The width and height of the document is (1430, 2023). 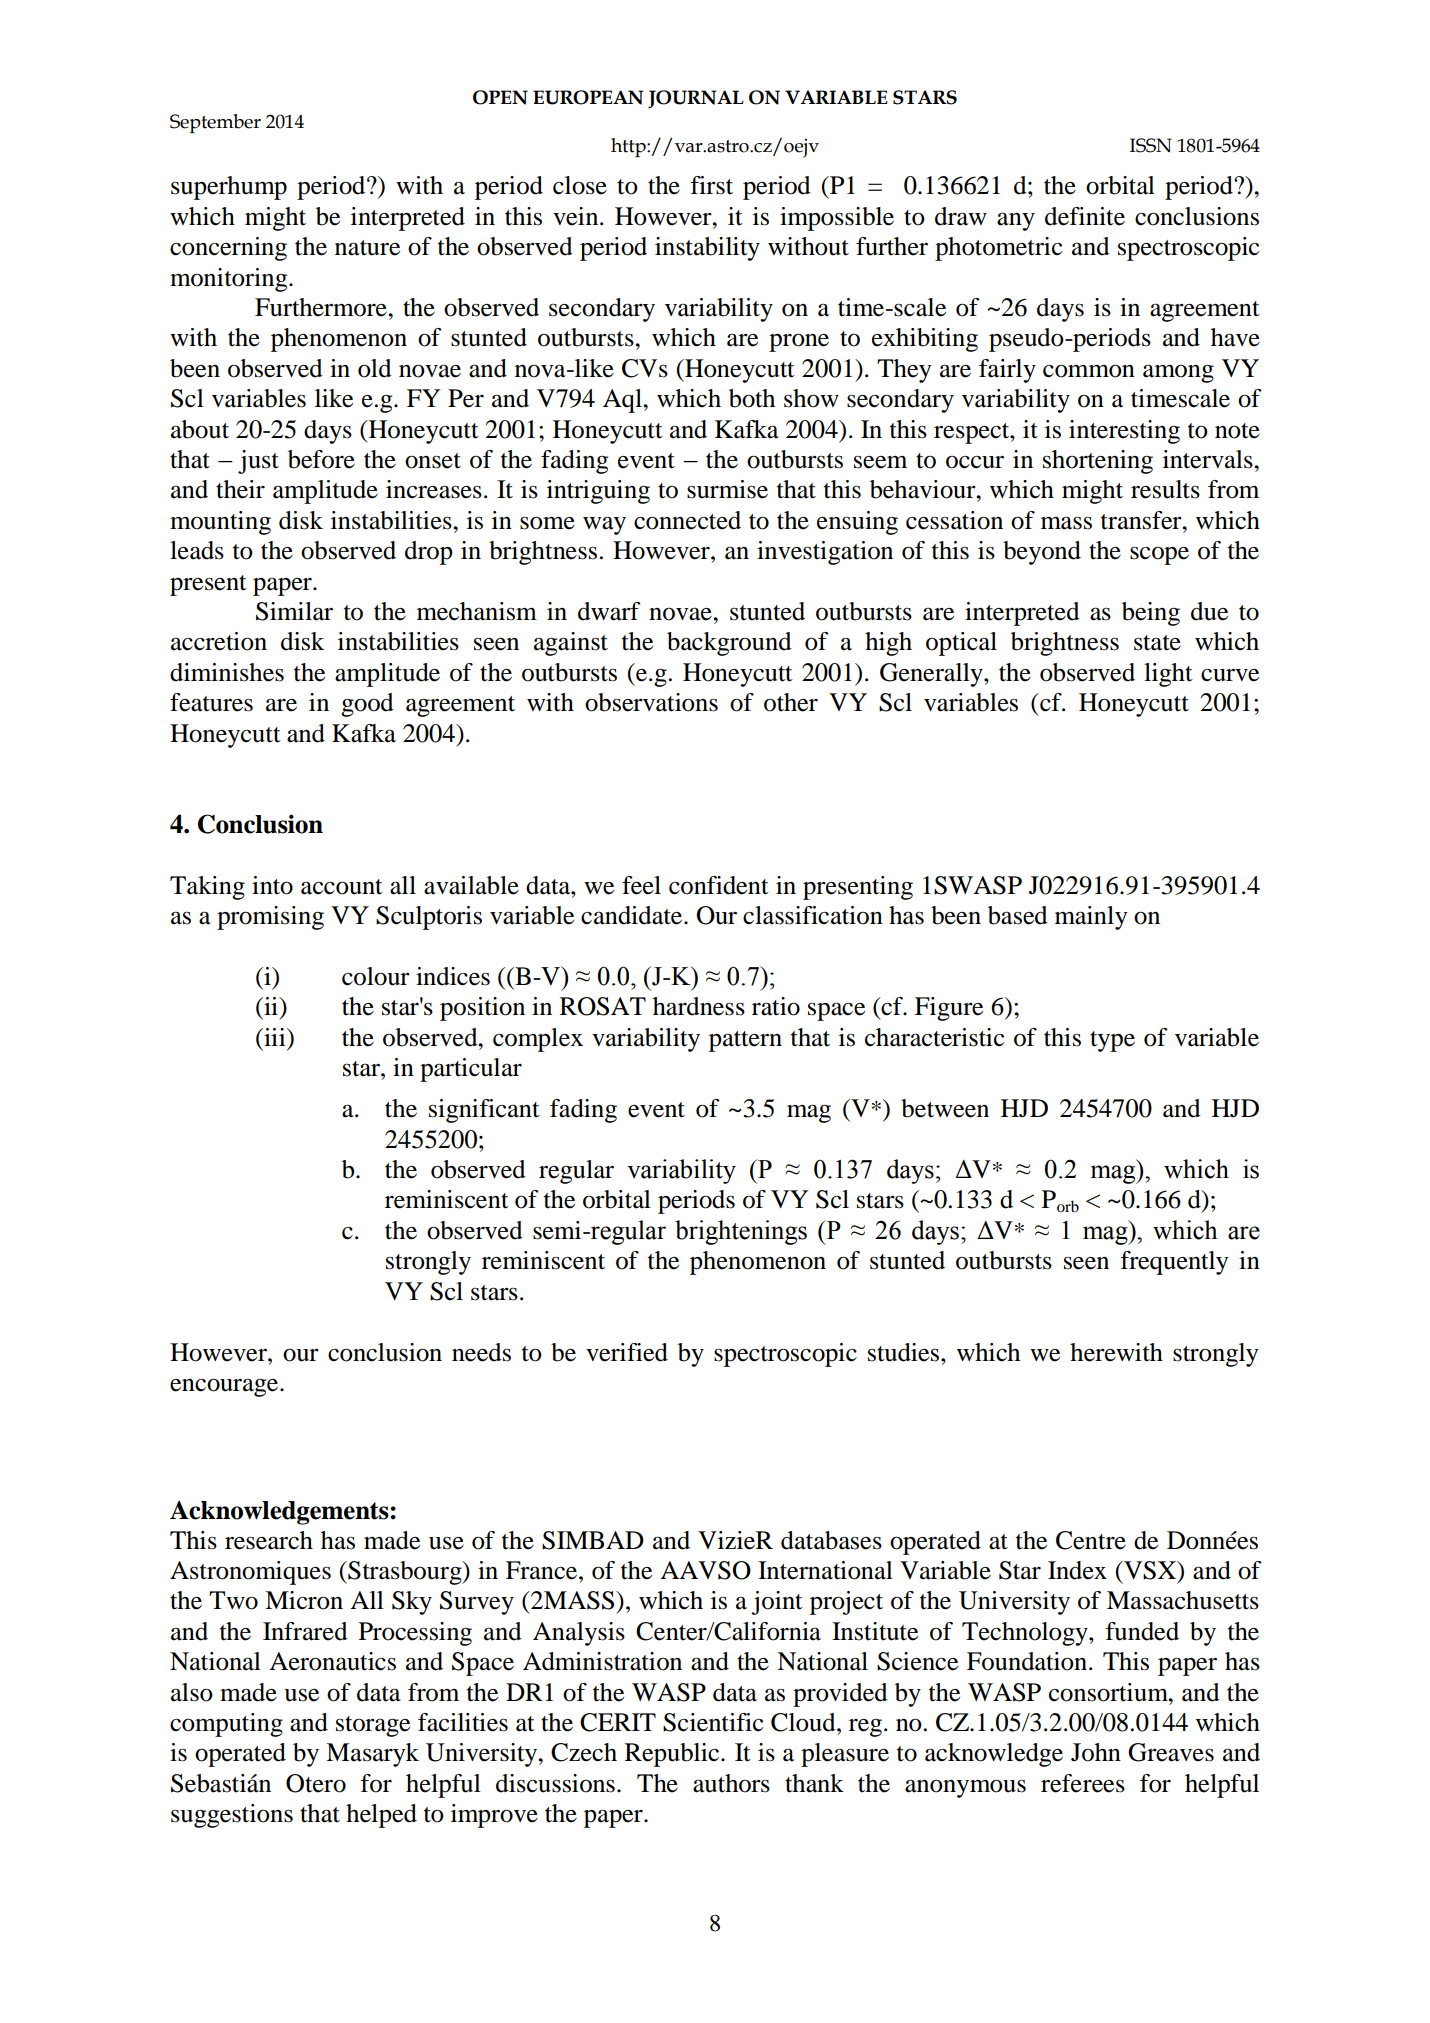 I want to click on first, so click(x=711, y=185).
